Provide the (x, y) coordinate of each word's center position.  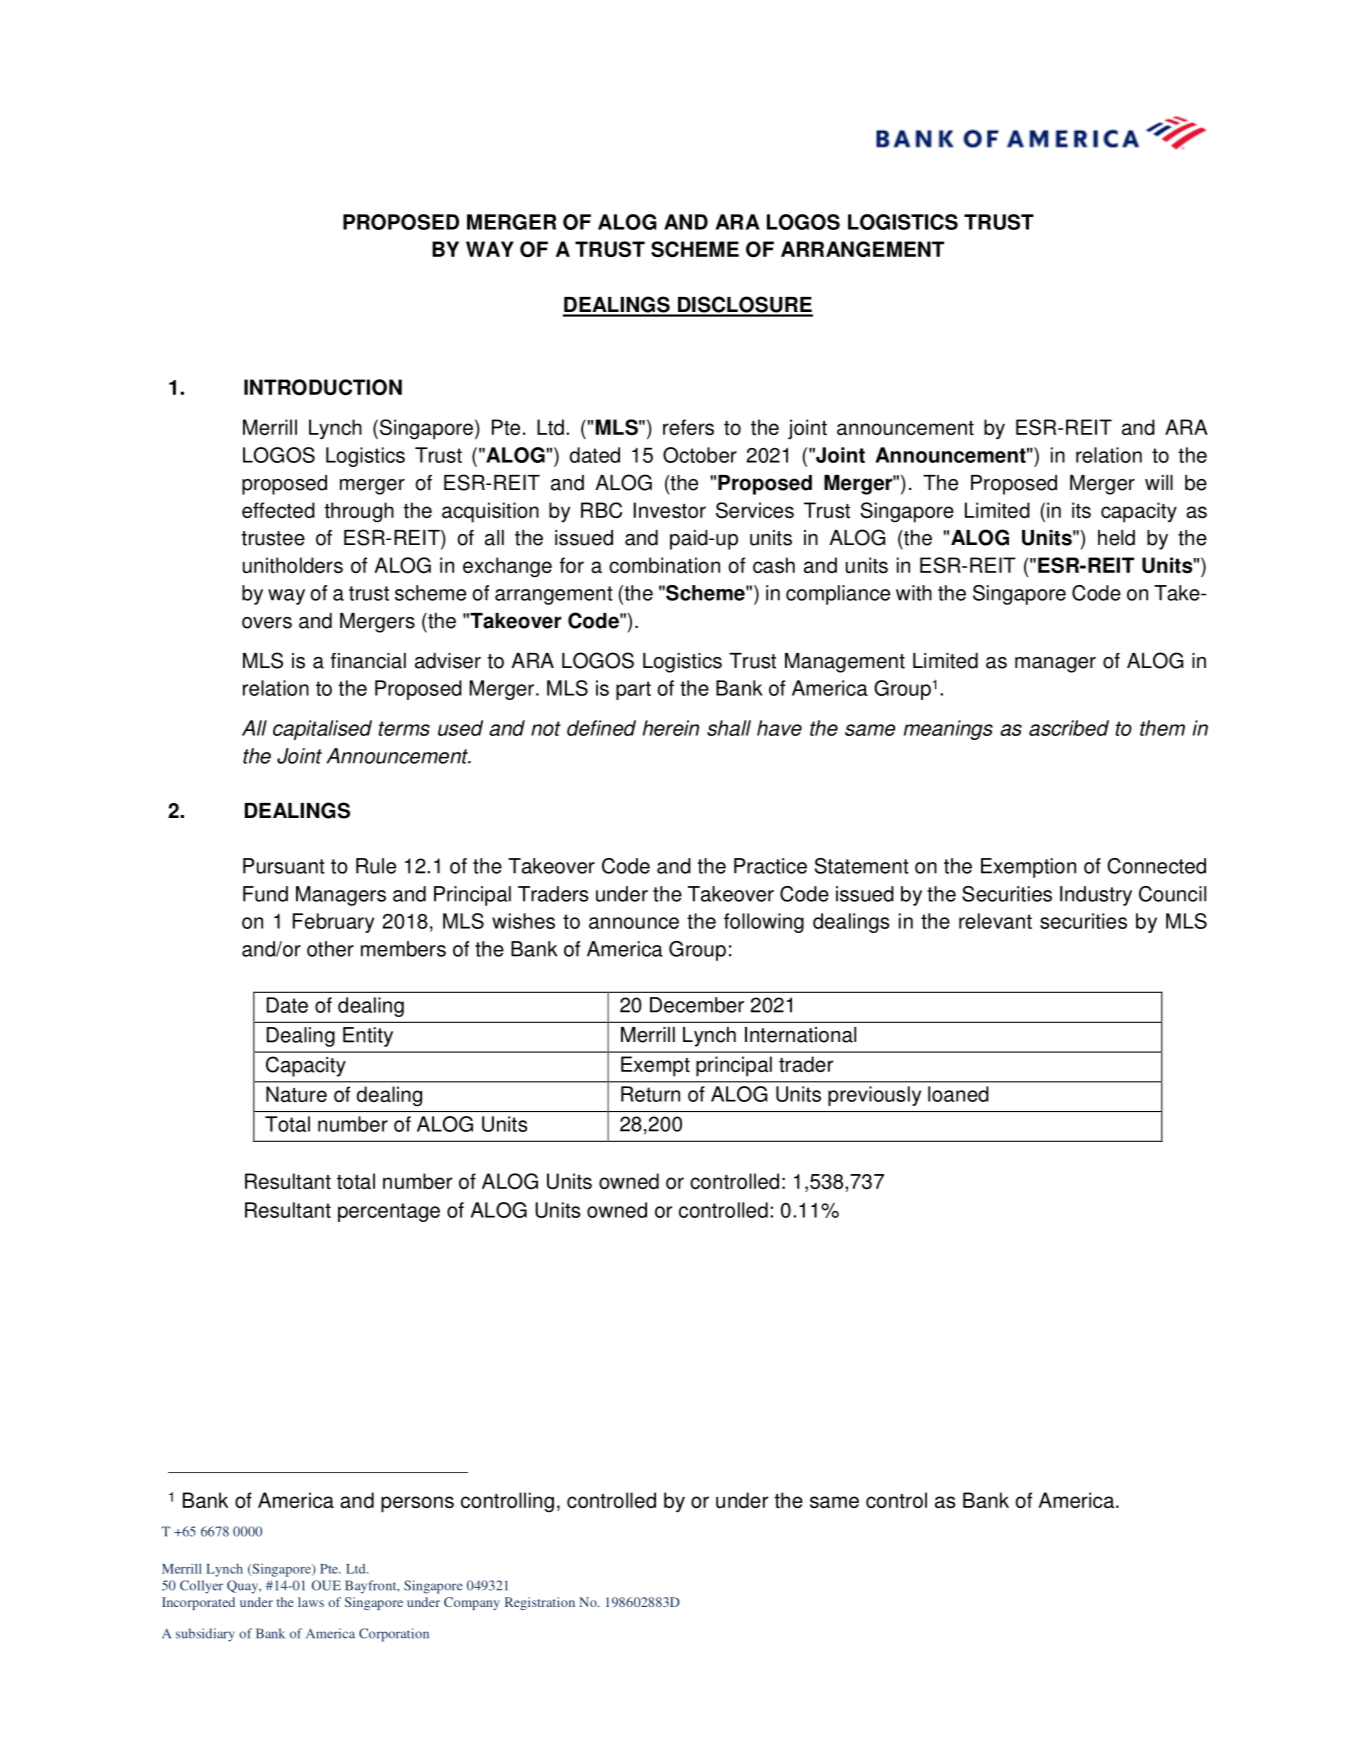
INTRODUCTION (323, 387)
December (697, 1005)
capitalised (322, 730)
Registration (540, 1603)
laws (311, 1602)
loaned (958, 1094)
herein (671, 728)
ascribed (1069, 728)
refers (688, 427)
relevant (995, 921)
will (1159, 482)
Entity (368, 1037)
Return (650, 1094)
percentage (389, 1212)
